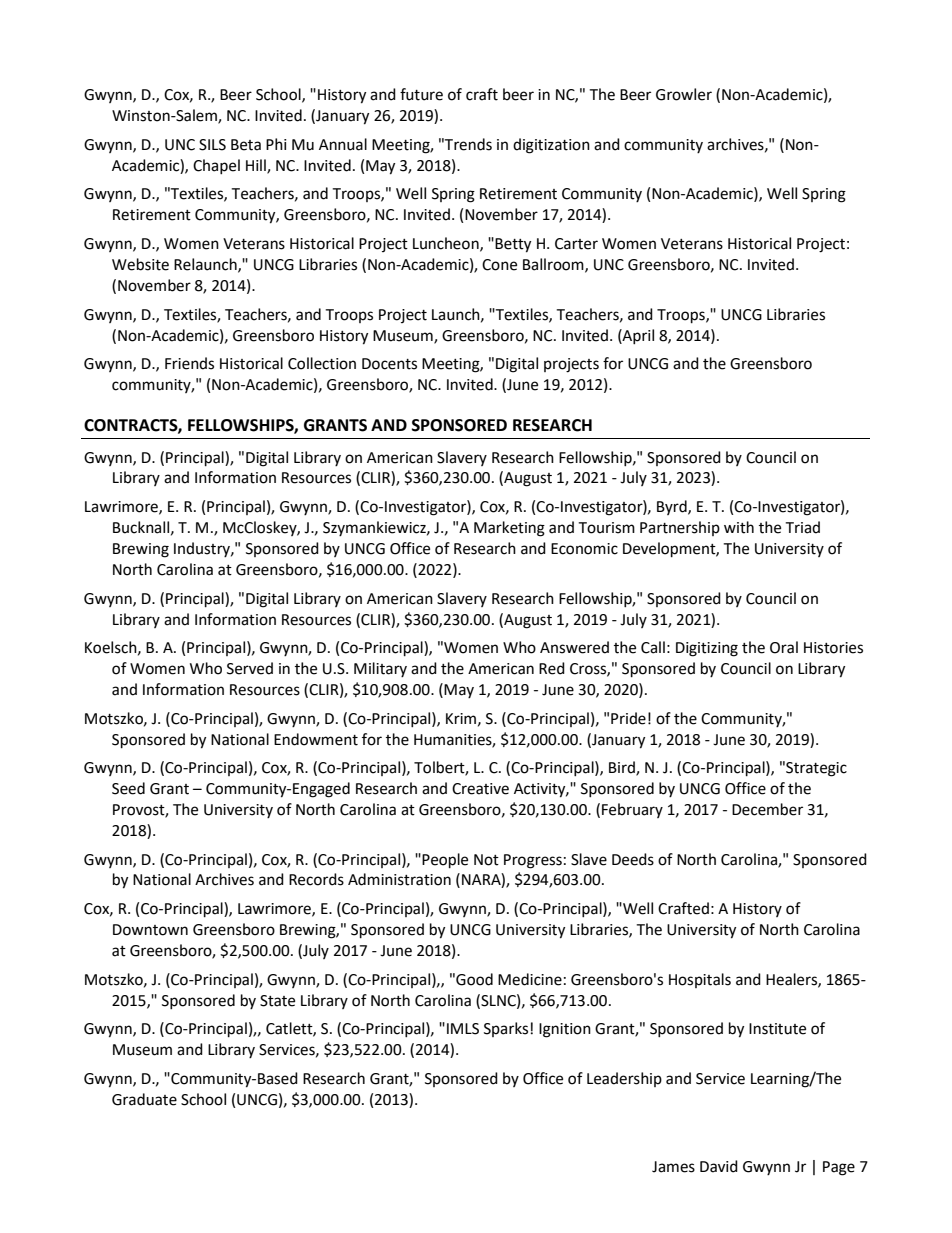 The width and height of the document is (952, 1233). What do you see at coordinates (144, 1099) in the document?
I see `Graduate` at bounding box center [144, 1099].
